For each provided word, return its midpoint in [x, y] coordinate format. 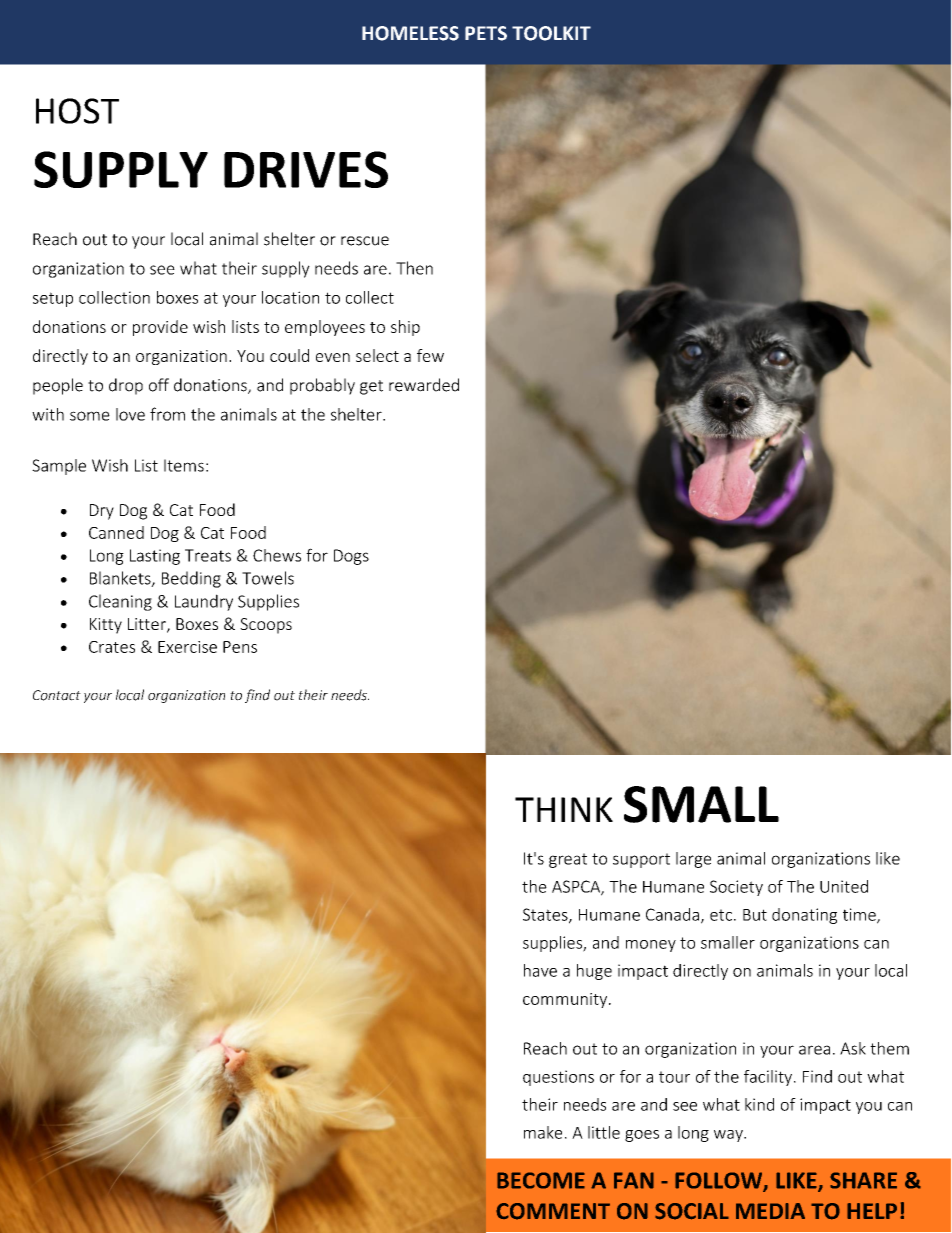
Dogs [351, 557]
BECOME [541, 1180]
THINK [564, 809]
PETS [486, 33]
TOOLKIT [551, 33]
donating [804, 916]
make [543, 1132]
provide [160, 328]
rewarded [424, 385]
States [546, 915]
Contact [57, 695]
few [430, 355]
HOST [77, 111]
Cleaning [120, 602]
